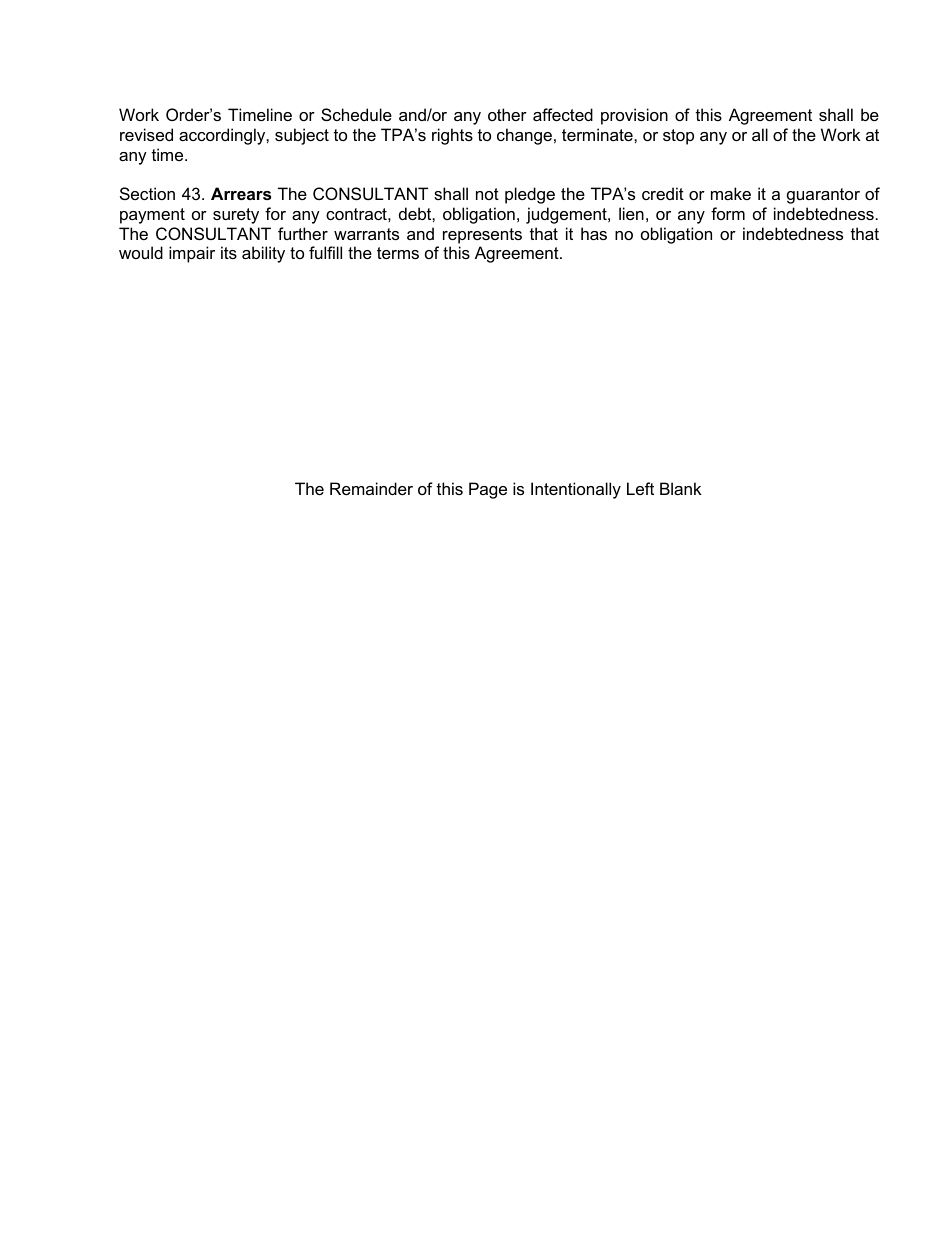  What do you see at coordinates (678, 137) in the screenshot?
I see `stop` at bounding box center [678, 137].
